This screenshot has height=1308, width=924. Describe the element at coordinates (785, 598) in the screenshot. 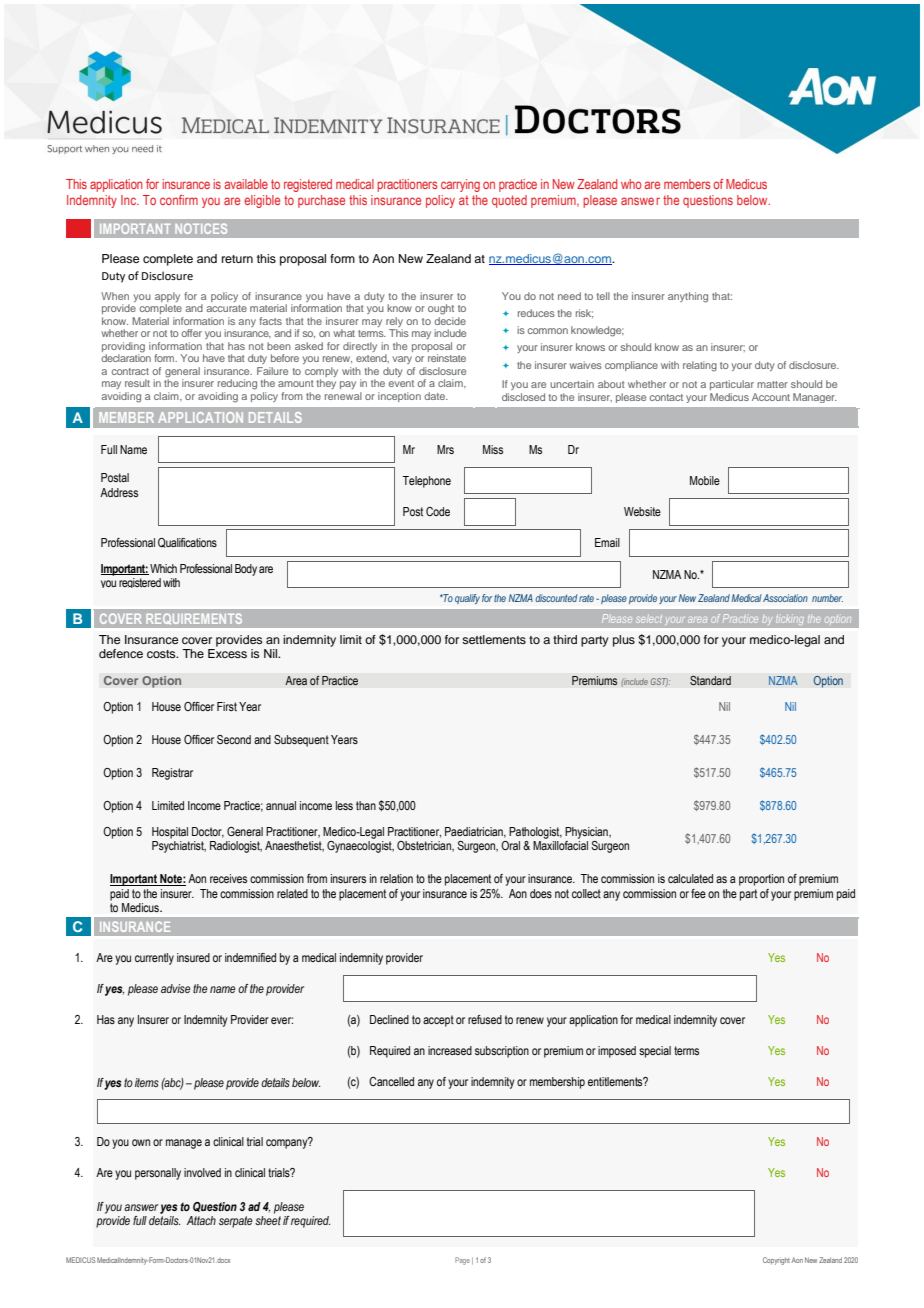

I see `Association` at that location.
